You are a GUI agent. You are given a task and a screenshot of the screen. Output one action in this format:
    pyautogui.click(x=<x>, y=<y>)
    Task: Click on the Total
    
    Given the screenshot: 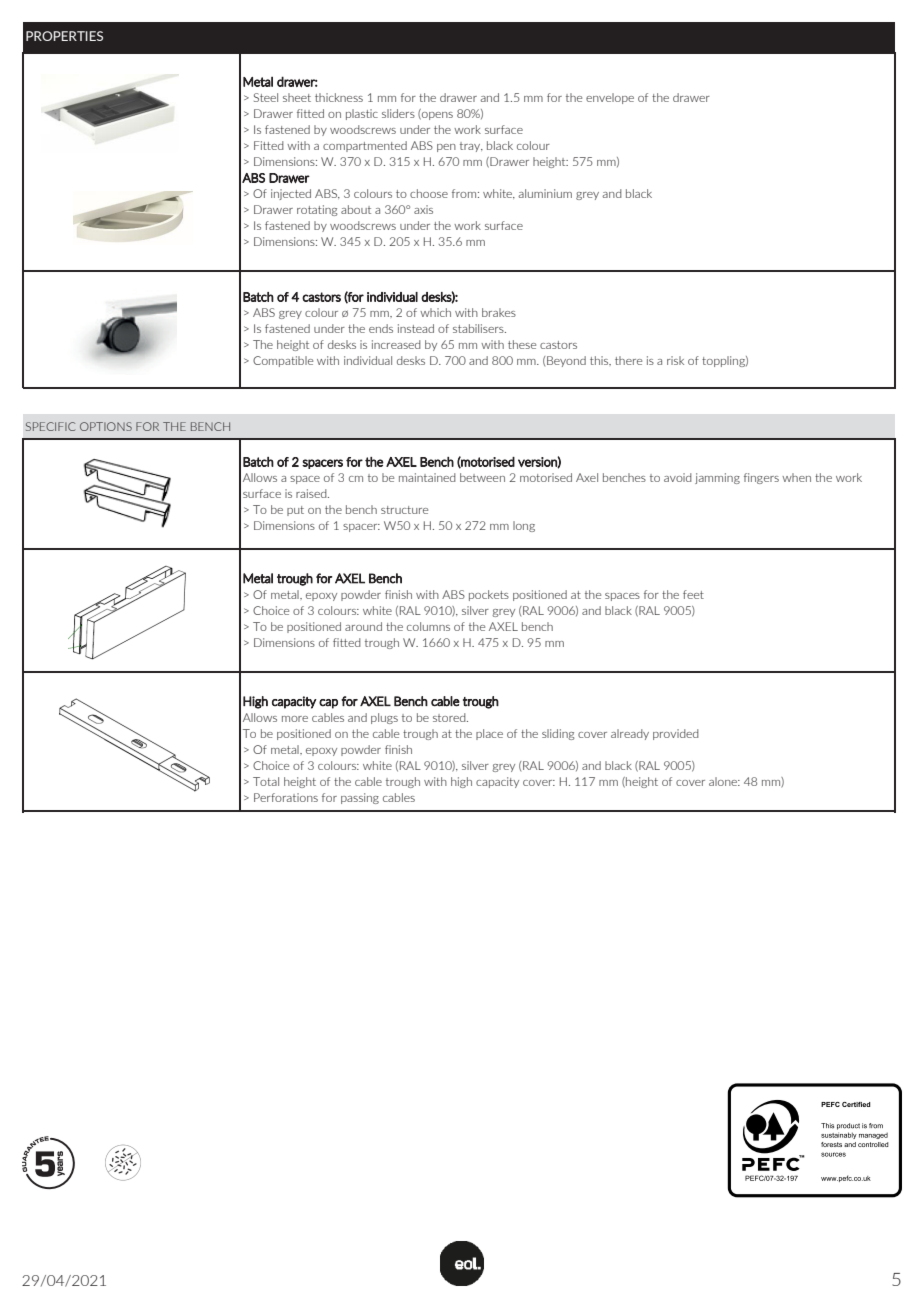 What is the action you would take?
    pyautogui.click(x=266, y=781)
